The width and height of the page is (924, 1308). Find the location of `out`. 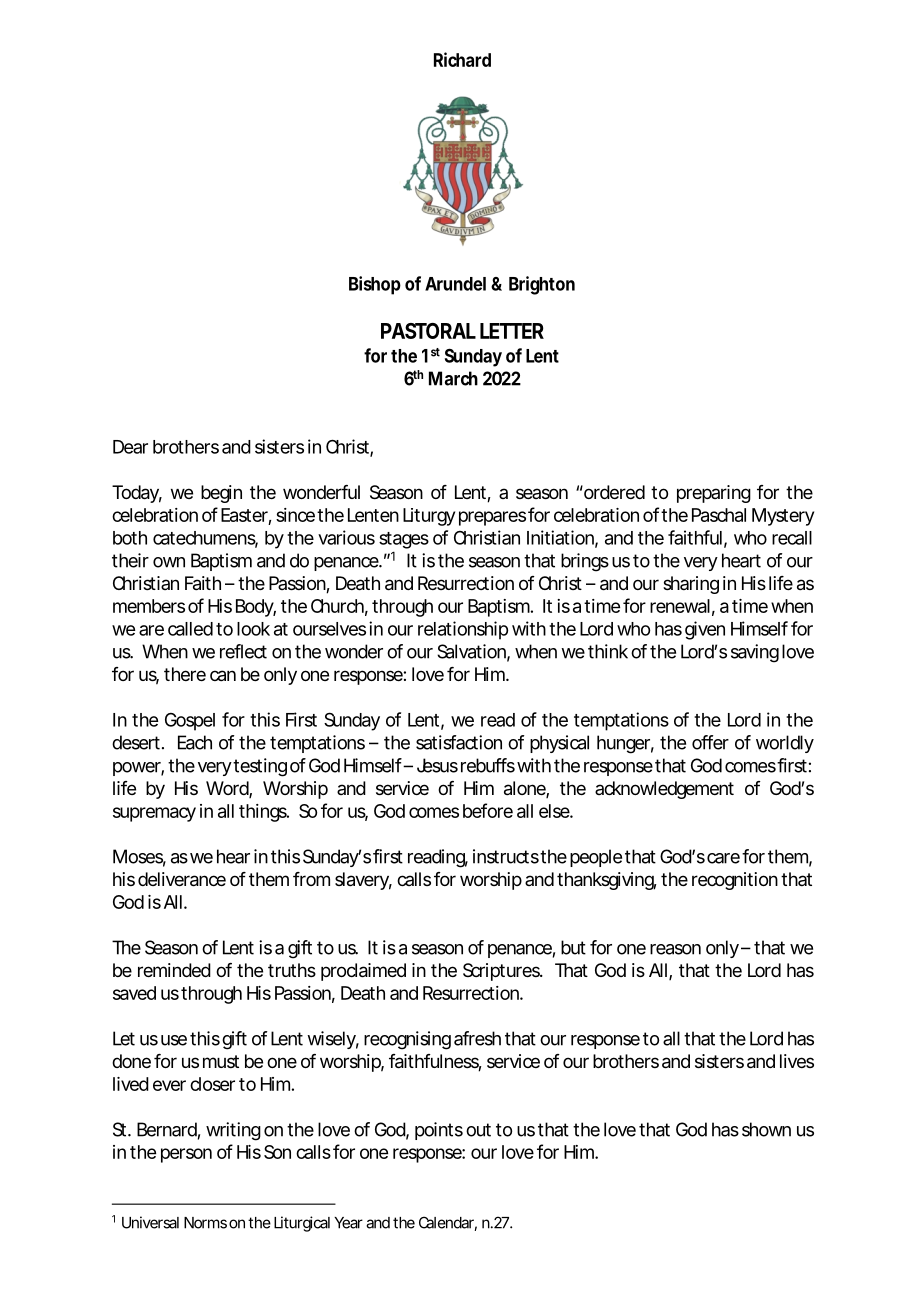

out is located at coordinates (478, 1130).
